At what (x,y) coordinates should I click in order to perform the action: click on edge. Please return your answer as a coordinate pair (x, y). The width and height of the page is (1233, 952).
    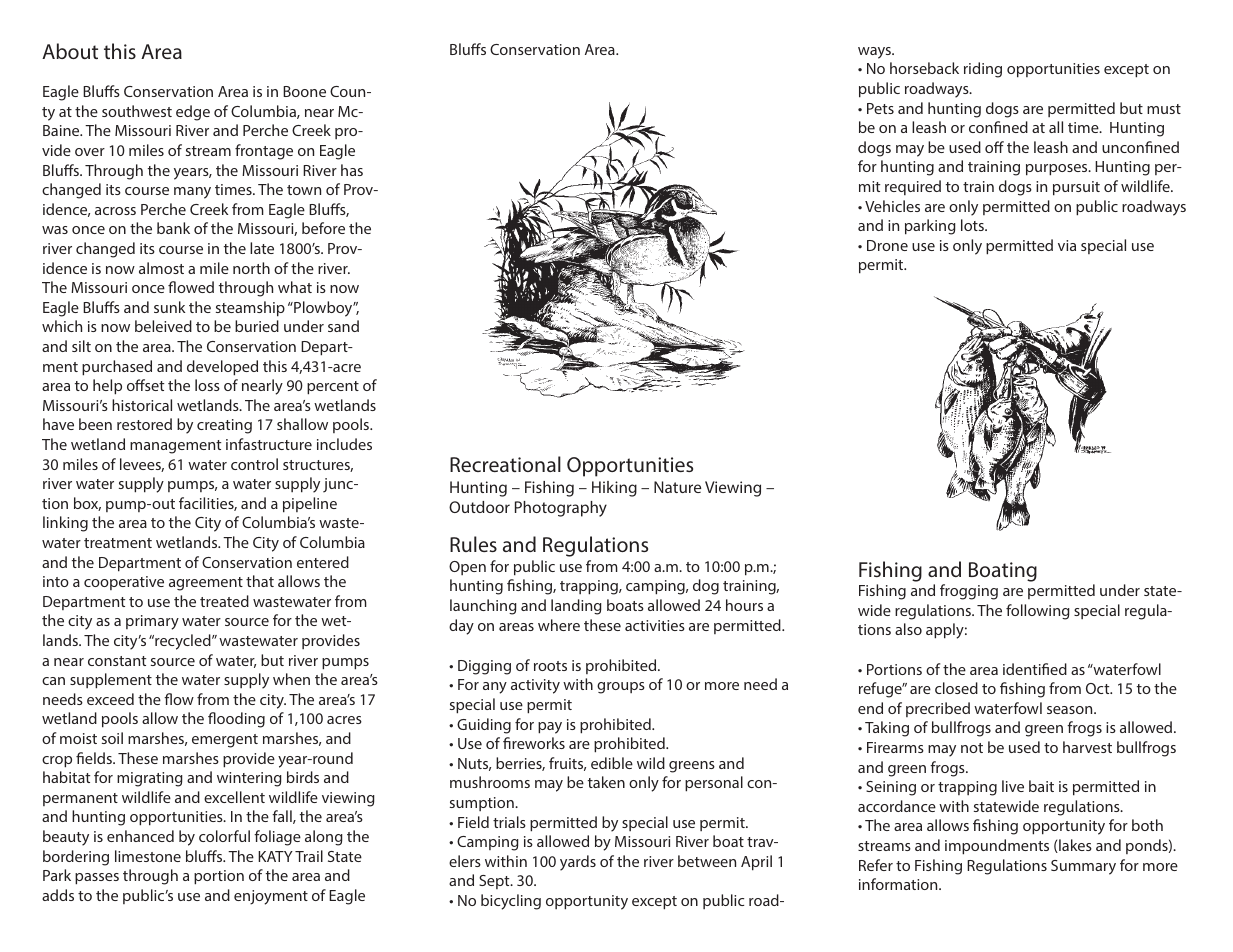
    Looking at the image, I should click on (193, 113).
